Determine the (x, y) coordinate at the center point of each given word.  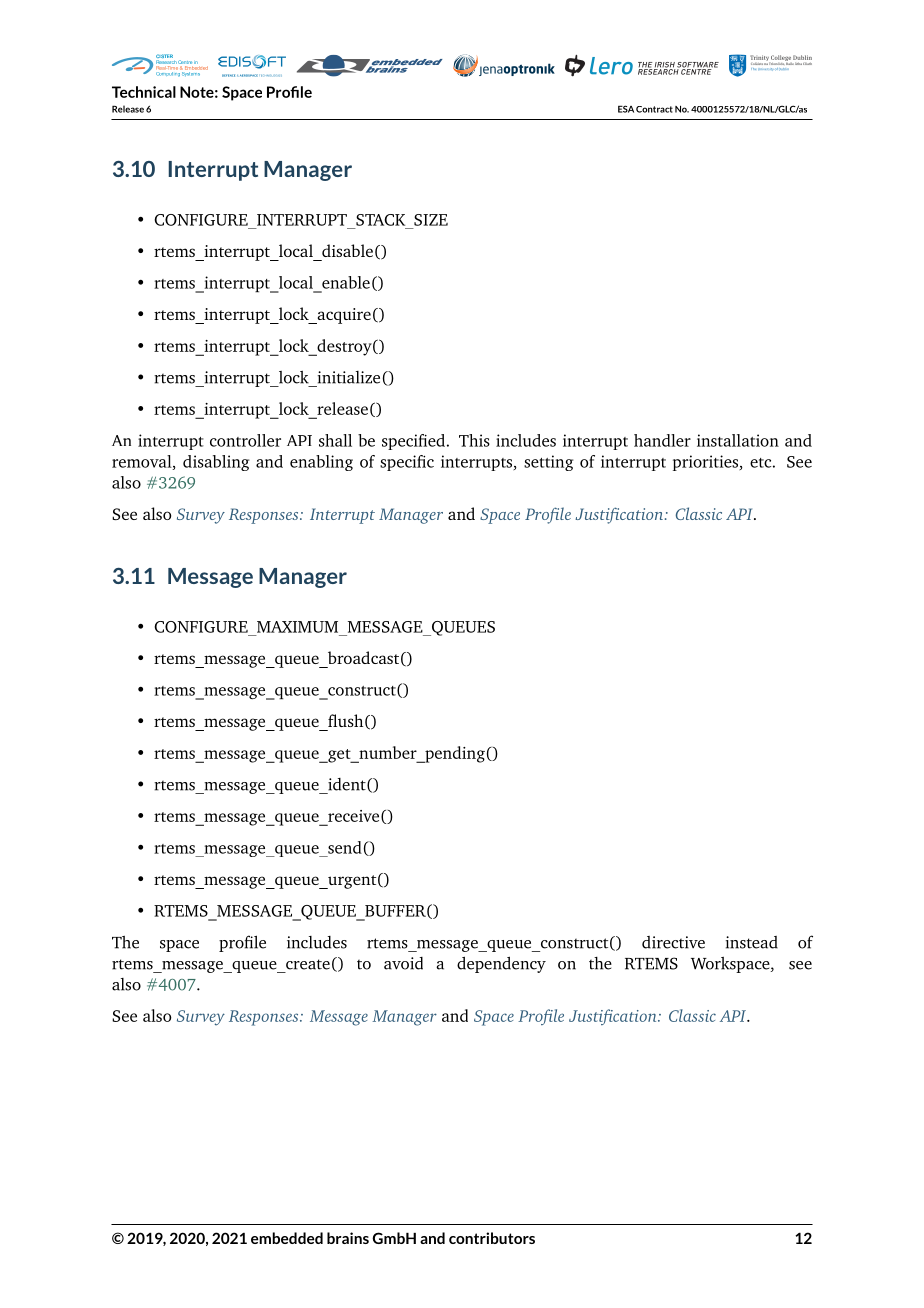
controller (245, 440)
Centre (185, 63)
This (474, 440)
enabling (321, 463)
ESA (626, 109)
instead (752, 942)
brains (348, 1238)
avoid (403, 963)
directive (673, 942)
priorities (707, 463)
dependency (501, 964)
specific (407, 463)
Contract (654, 109)
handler (662, 440)
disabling (216, 463)
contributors (492, 1238)
